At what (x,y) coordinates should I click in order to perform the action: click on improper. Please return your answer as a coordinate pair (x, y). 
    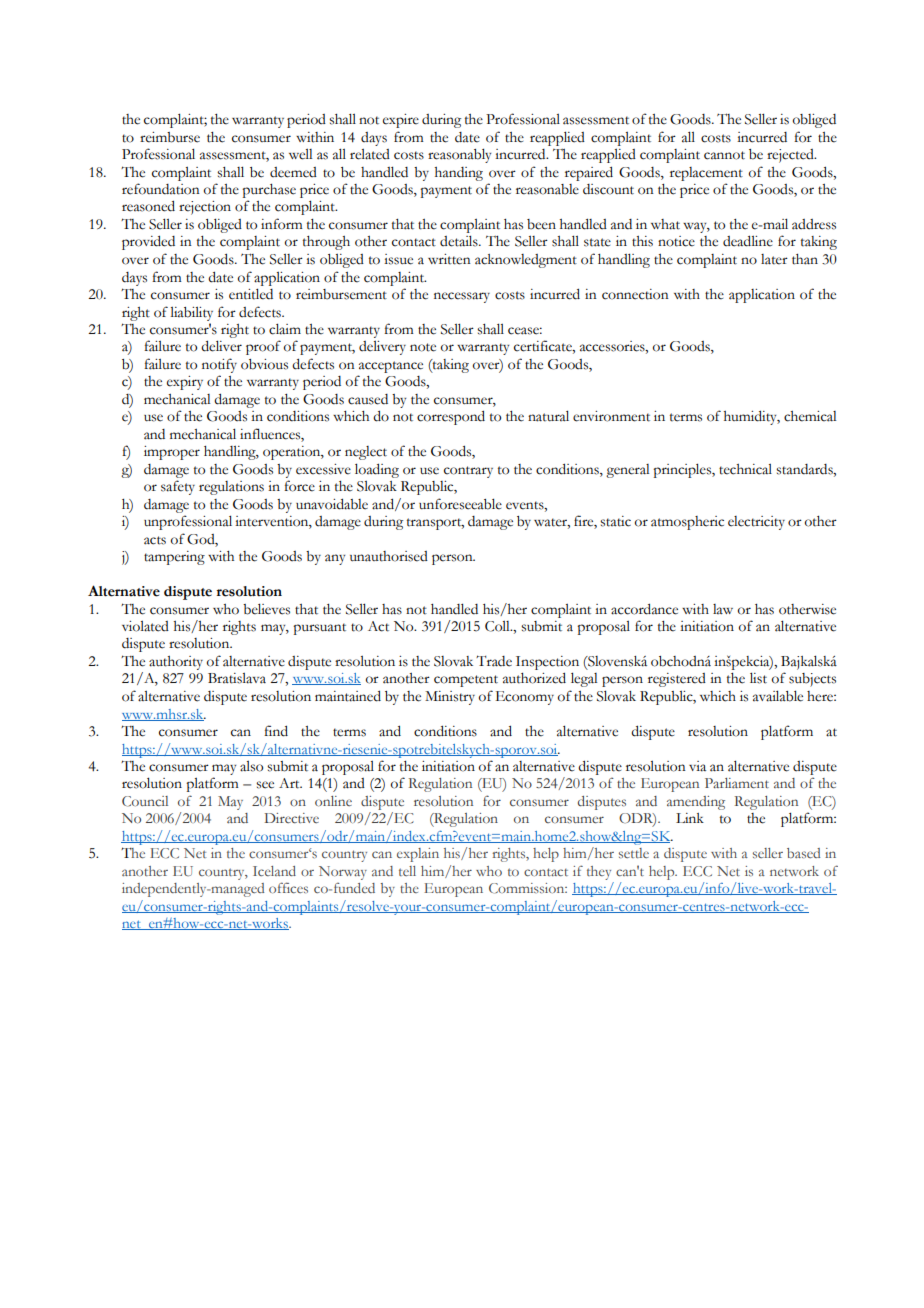
    Looking at the image, I should click on (172, 453).
